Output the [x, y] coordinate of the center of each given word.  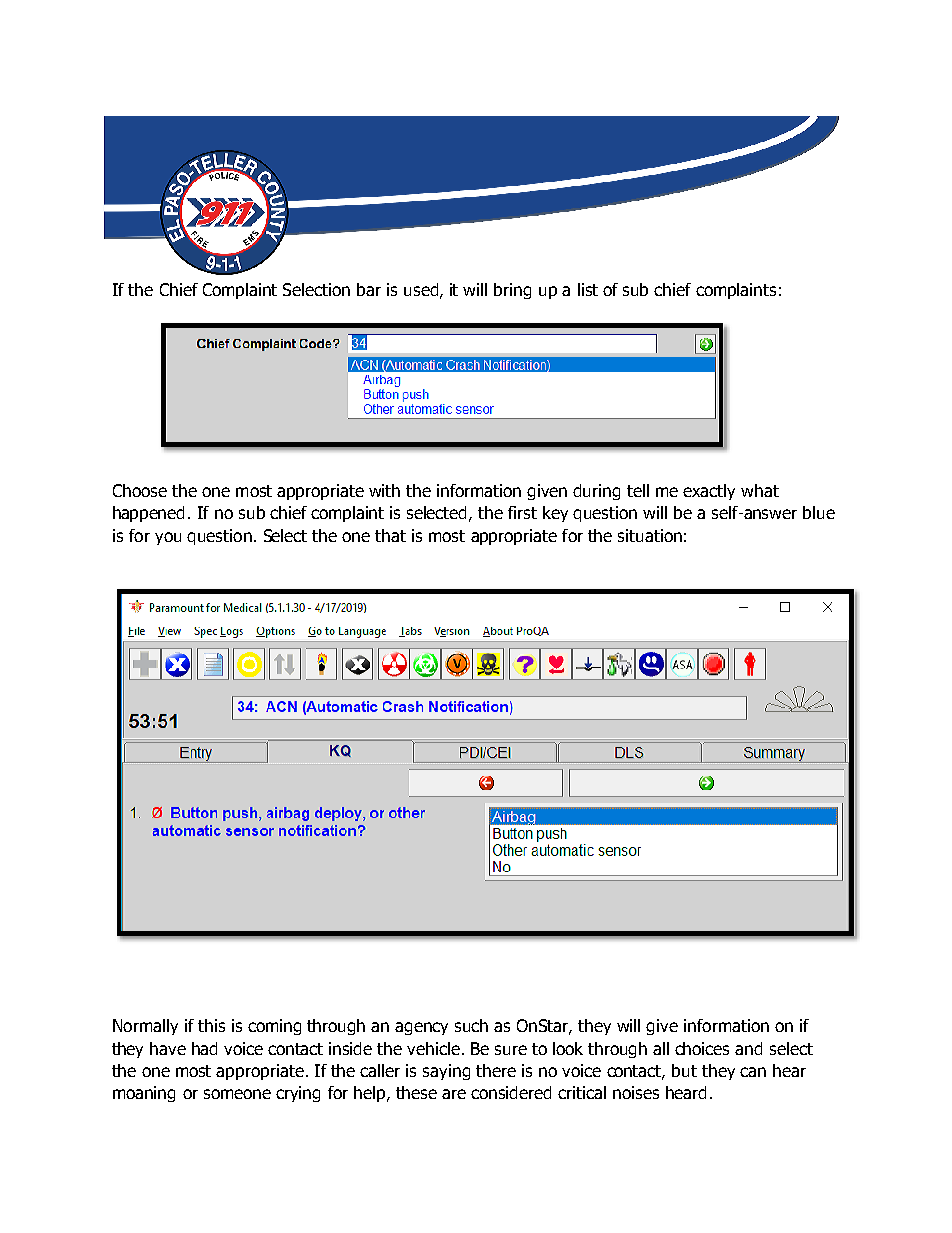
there [496, 1070]
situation [650, 535]
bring [512, 291]
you [168, 538]
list [588, 289]
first [522, 512]
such [471, 1025]
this [211, 1025]
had [204, 1048]
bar [369, 289]
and [748, 1048]
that [390, 535]
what [760, 490]
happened [148, 514]
